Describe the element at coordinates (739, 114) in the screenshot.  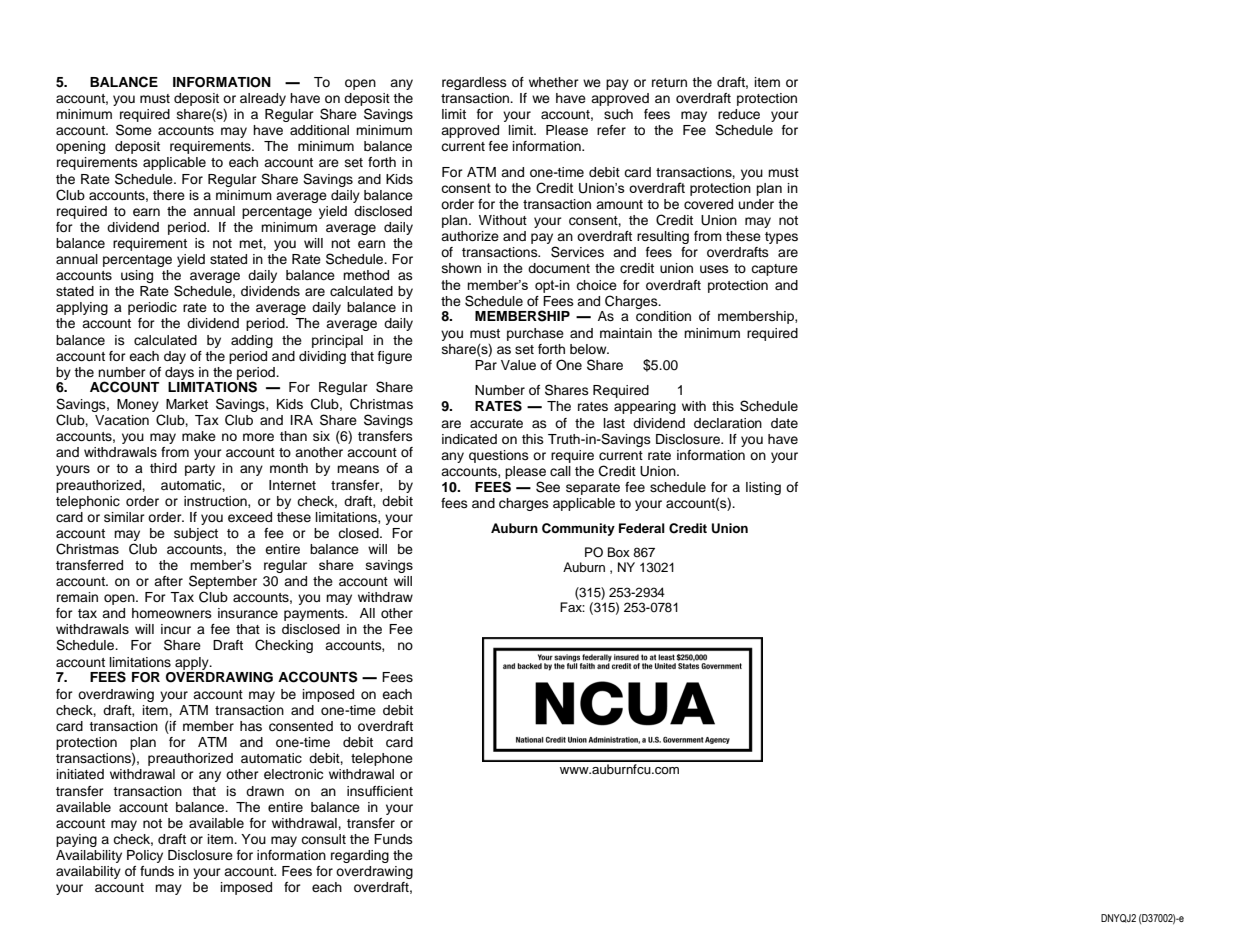
I see `reduce` at that location.
